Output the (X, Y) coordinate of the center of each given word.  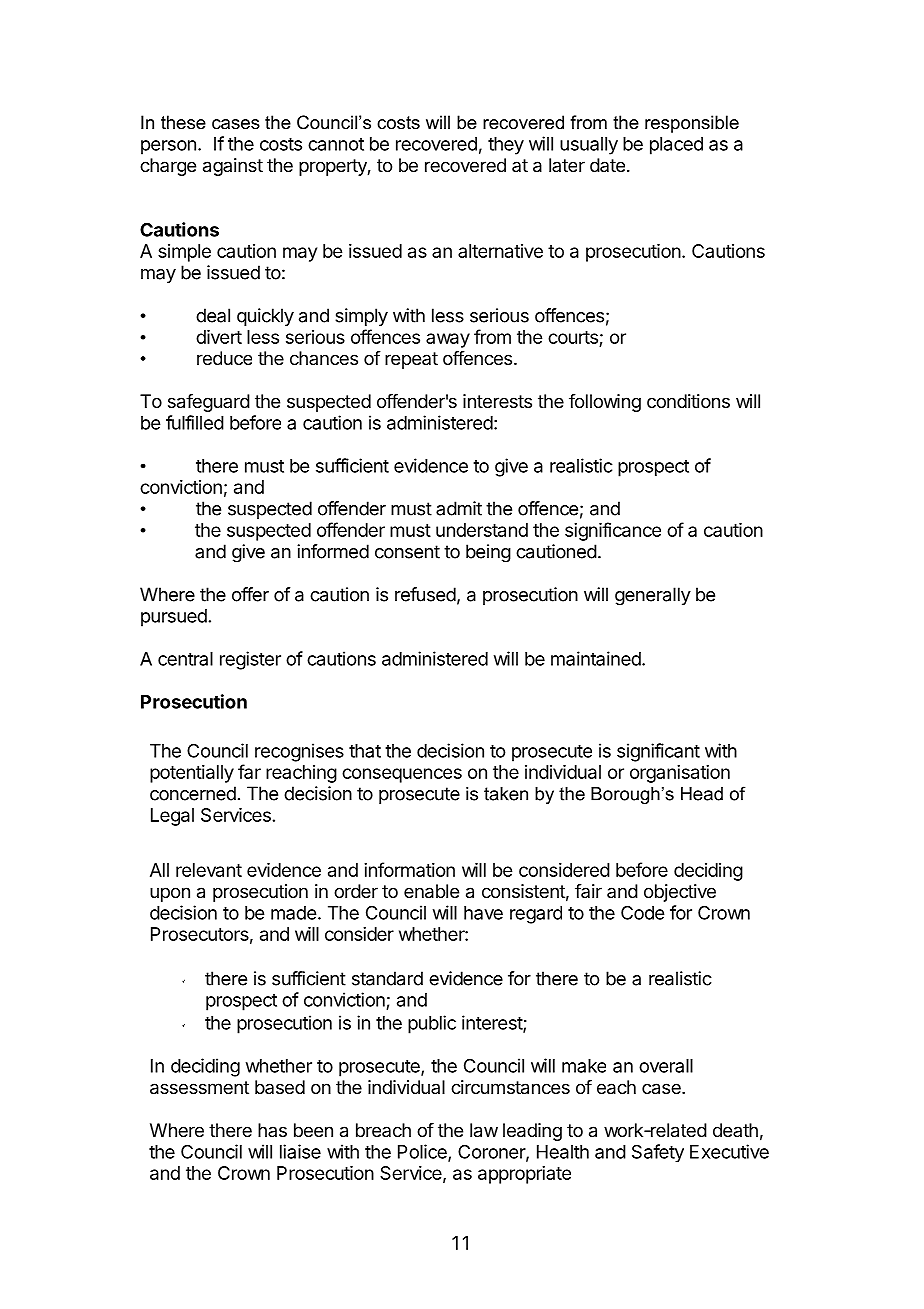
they (506, 146)
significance (613, 531)
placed (676, 146)
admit (459, 508)
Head (702, 794)
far (249, 771)
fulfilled (195, 422)
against (233, 167)
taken (506, 794)
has (272, 1130)
